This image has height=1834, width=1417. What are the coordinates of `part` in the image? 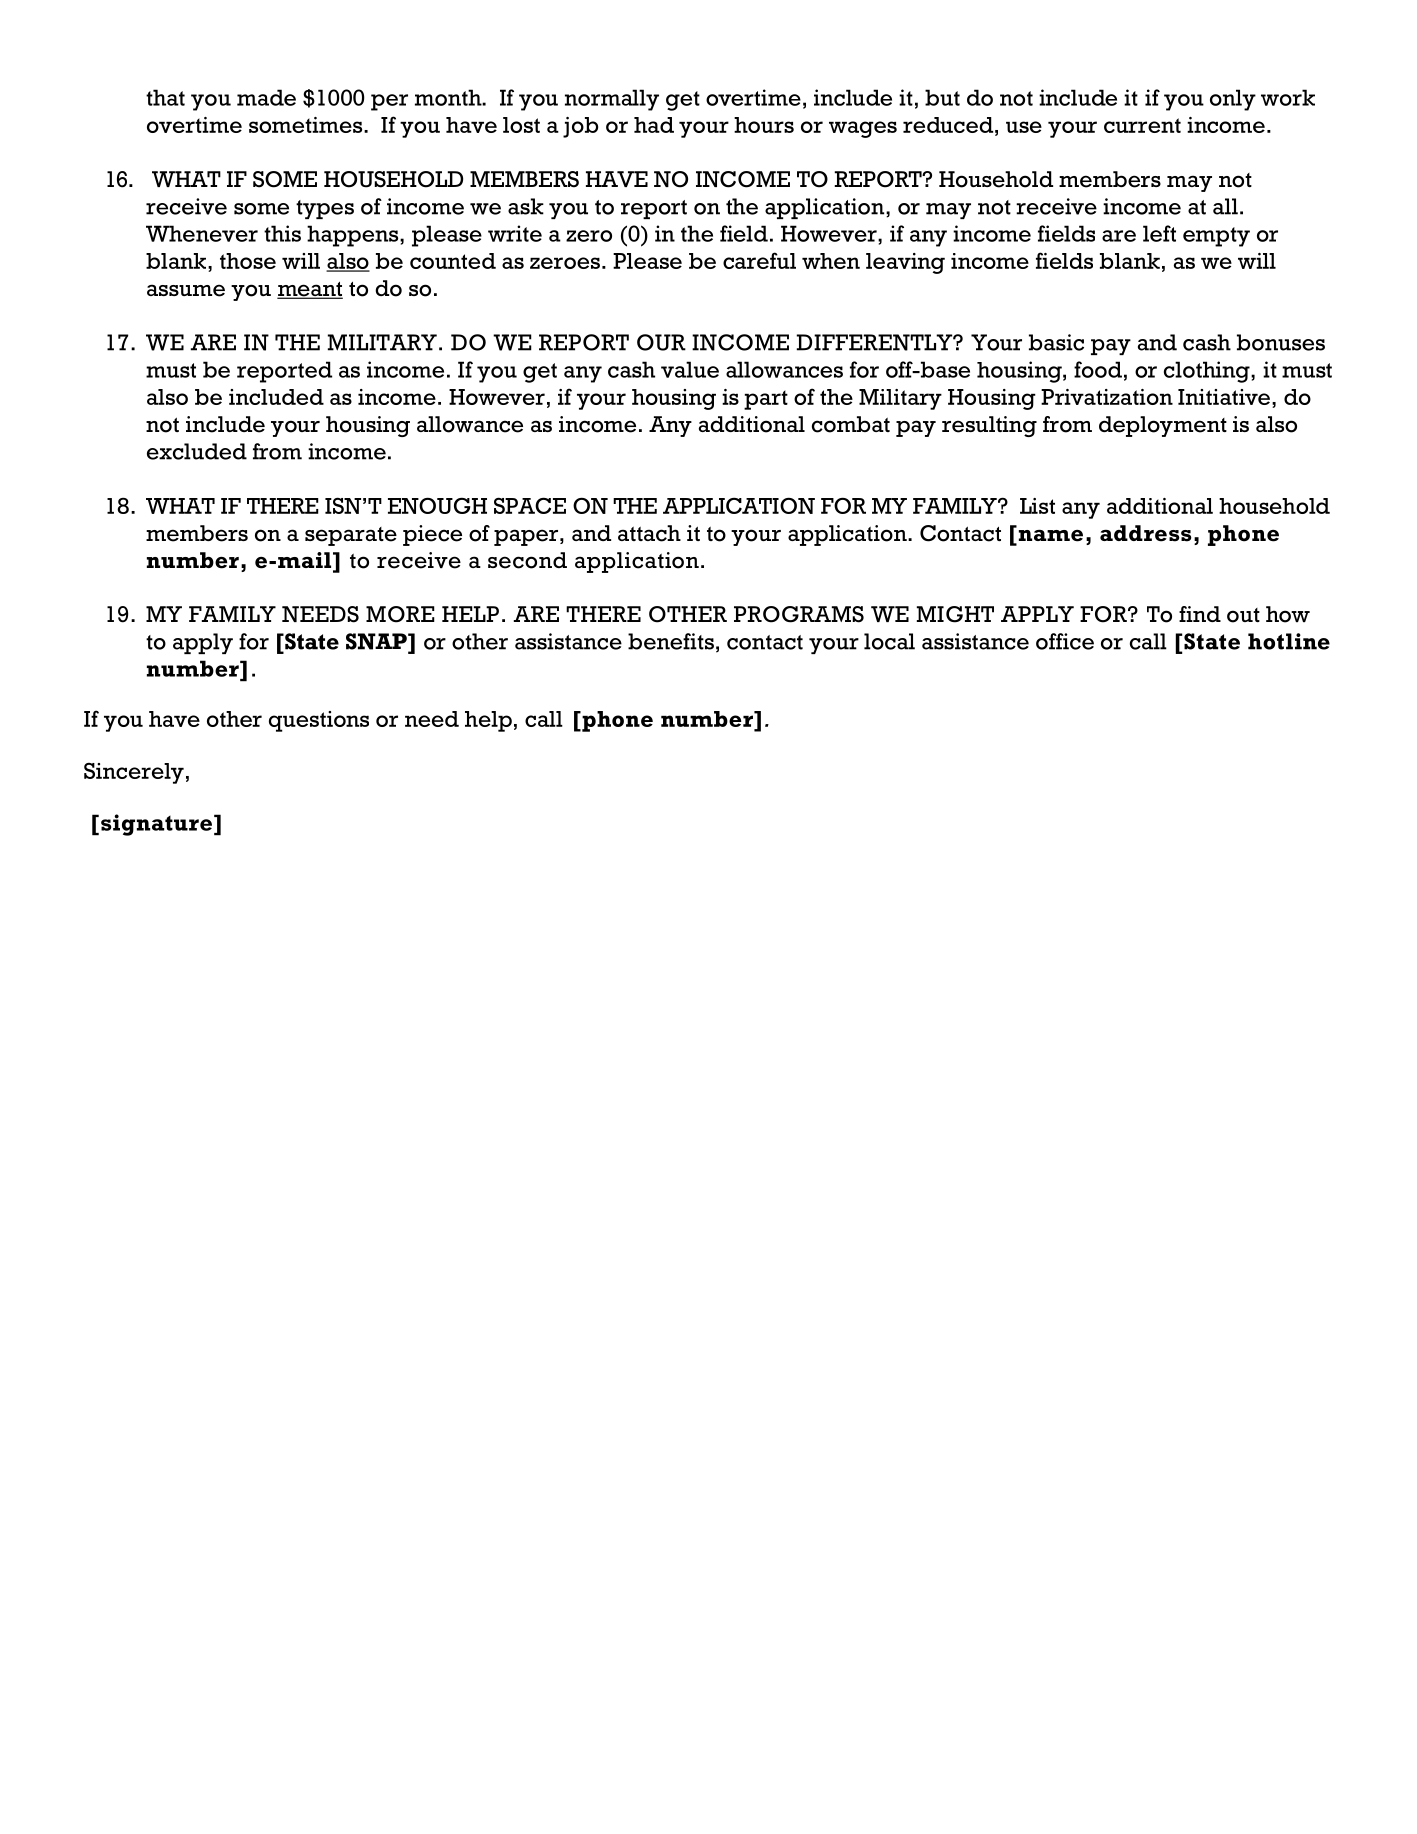 It's located at (766, 400).
